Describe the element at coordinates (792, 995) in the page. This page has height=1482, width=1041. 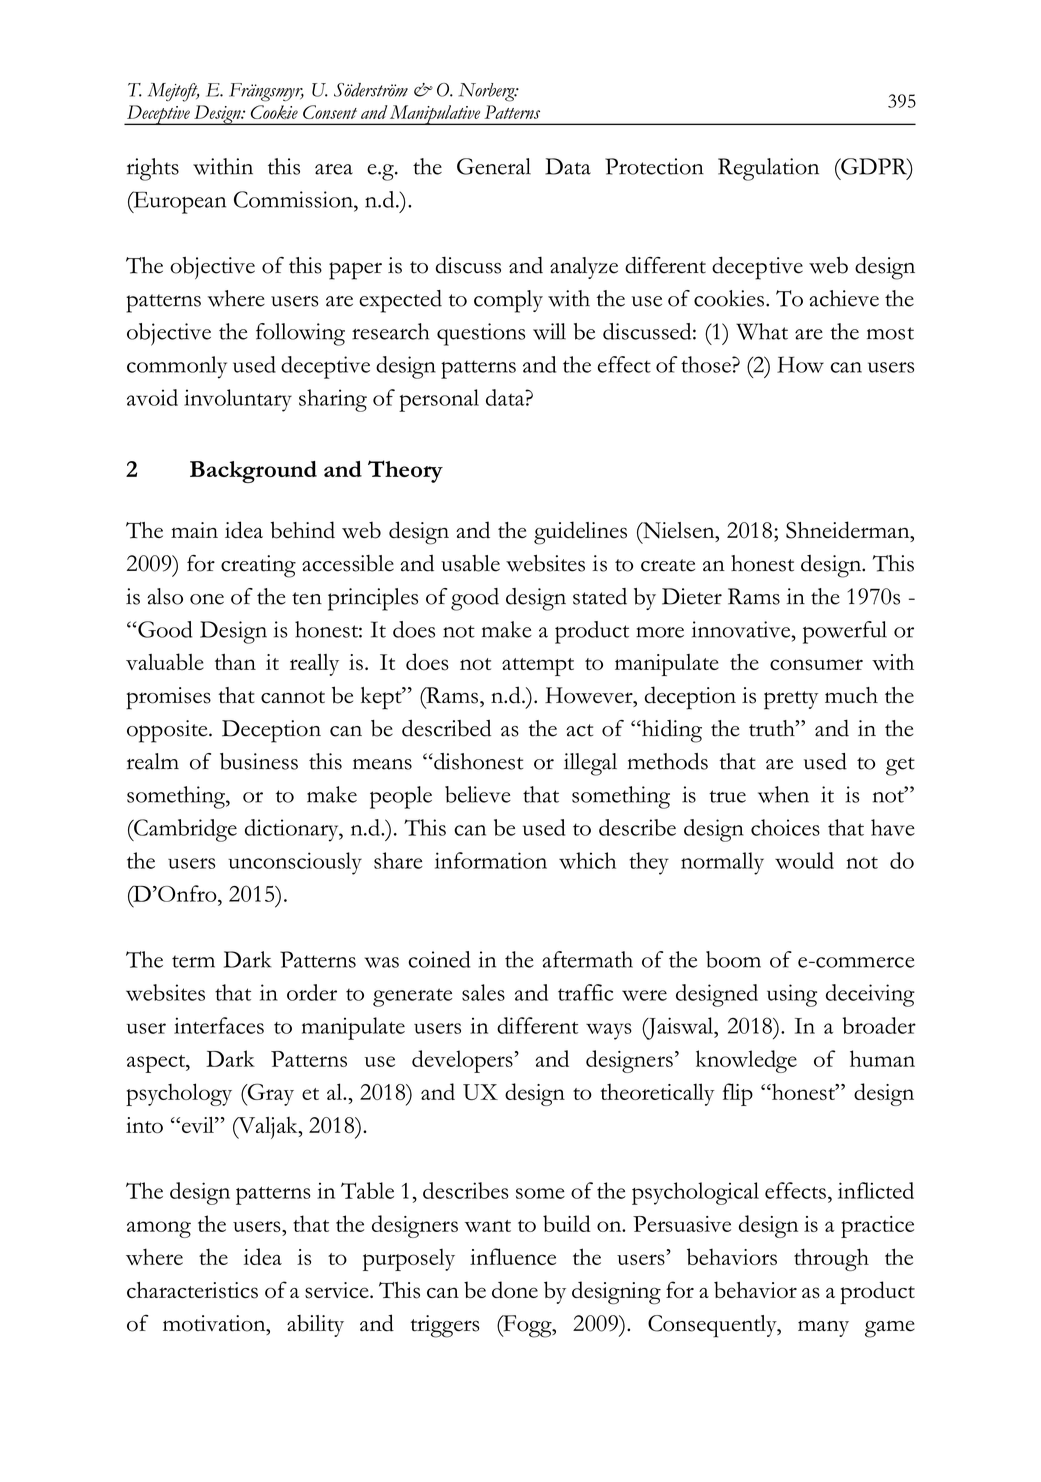
I see `using` at that location.
